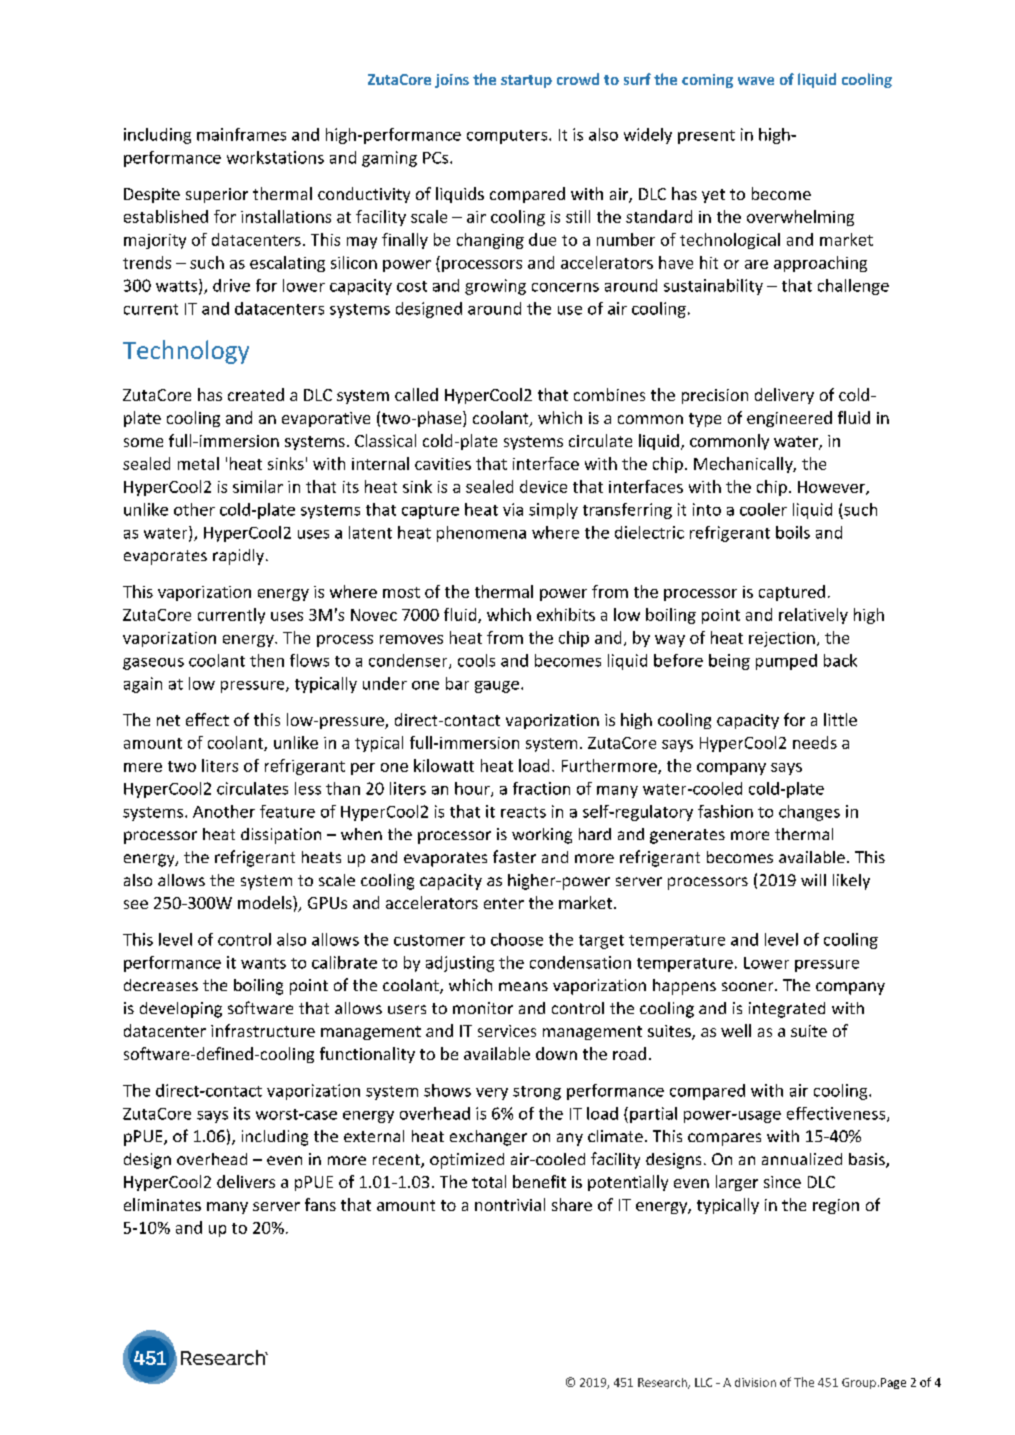 The width and height of the screenshot is (1015, 1435). What do you see at coordinates (755, 1382) in the screenshot?
I see `division` at bounding box center [755, 1382].
